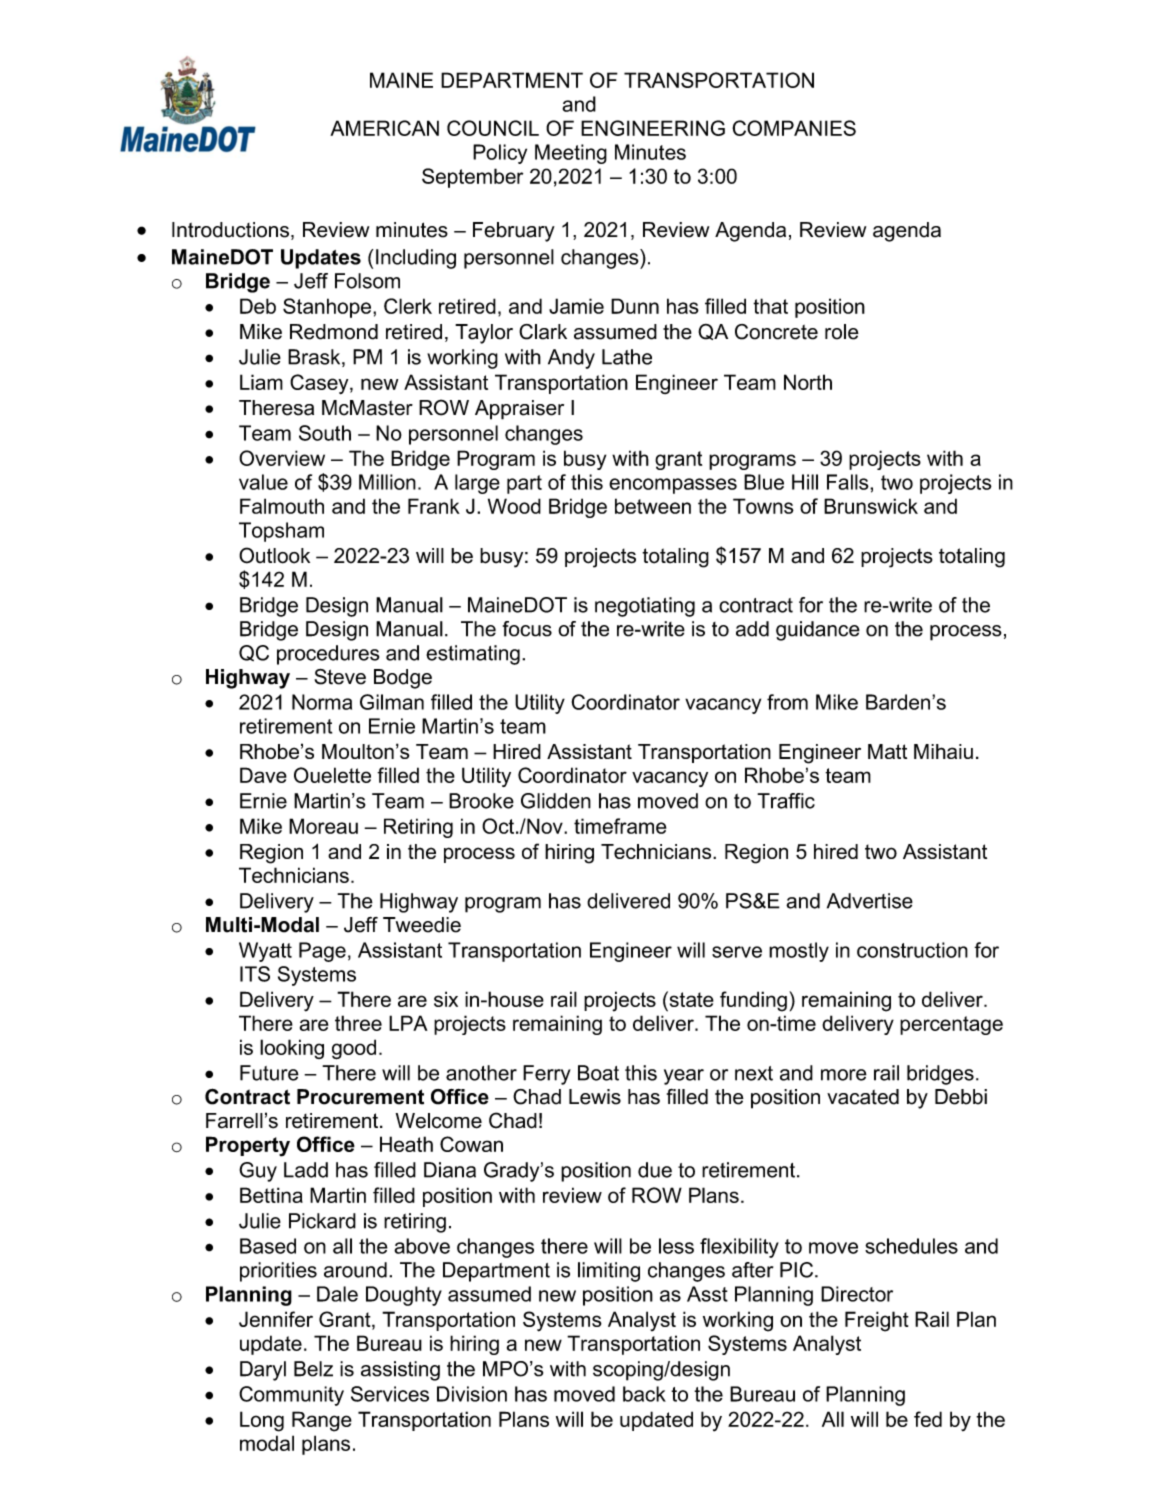 Image resolution: width=1159 pixels, height=1500 pixels. What do you see at coordinates (690, 999) in the screenshot?
I see `state` at bounding box center [690, 999].
